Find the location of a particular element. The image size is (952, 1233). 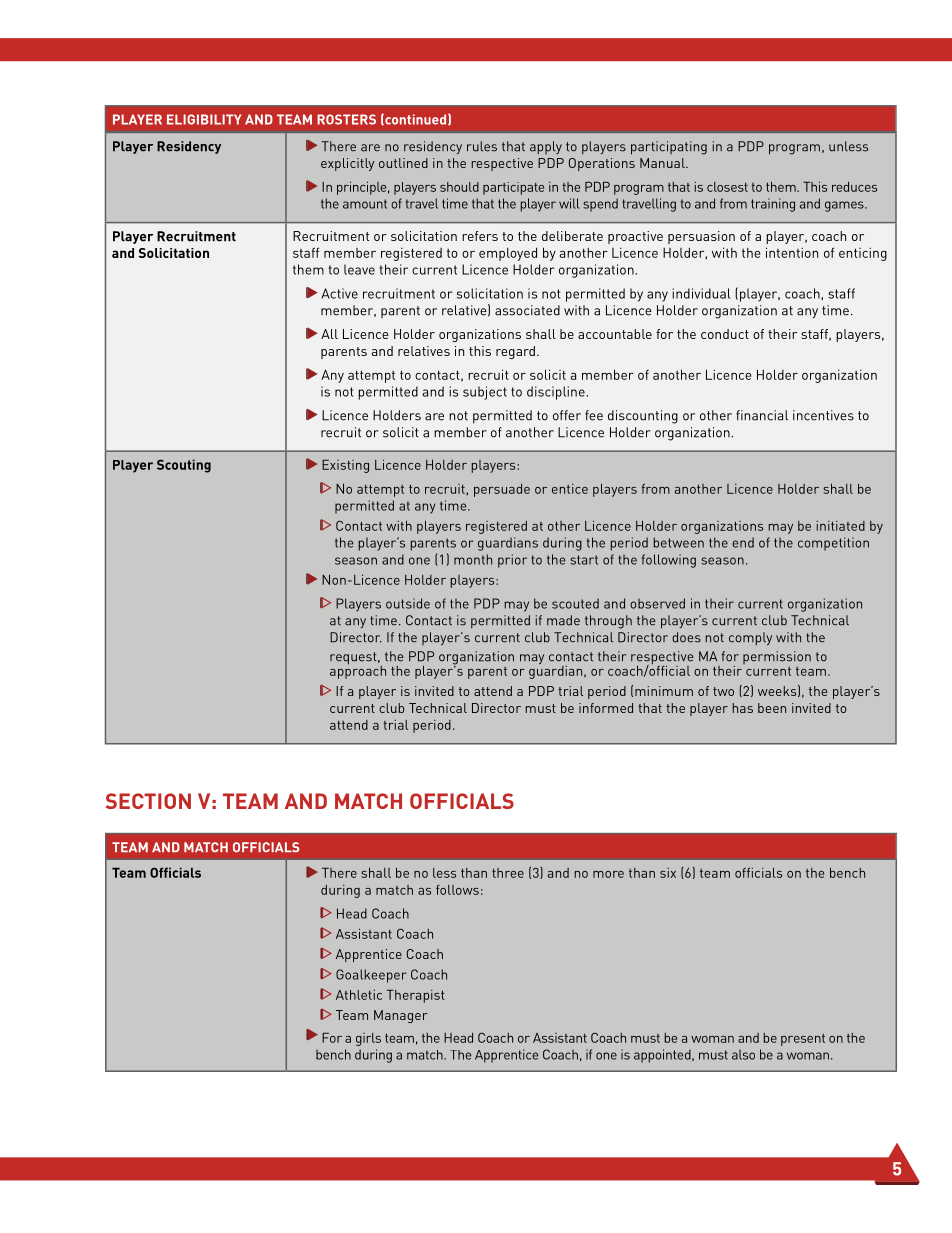

prior is located at coordinates (512, 561).
